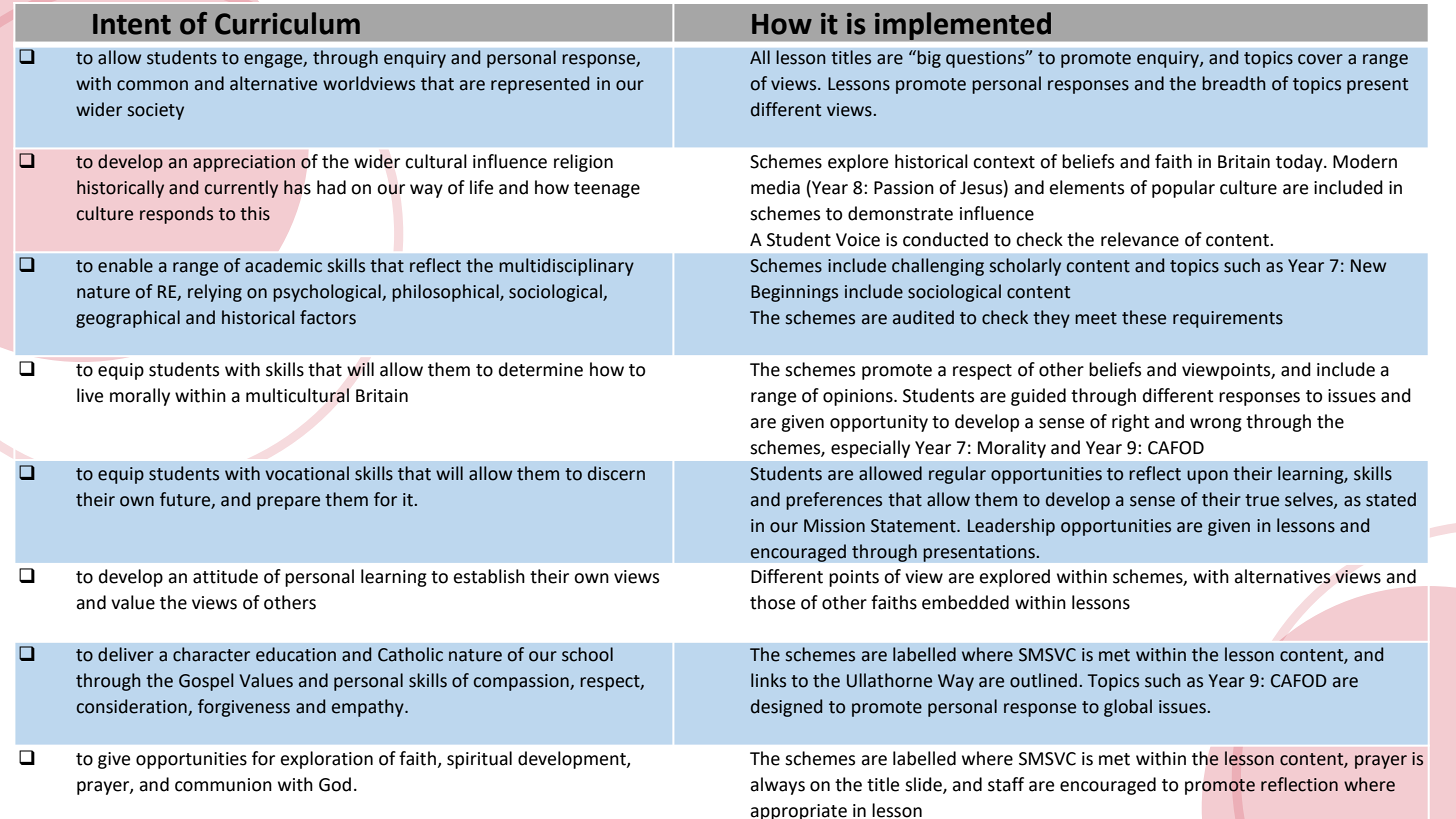 Image resolution: width=1456 pixels, height=819 pixels. What do you see at coordinates (225, 576) in the screenshot?
I see `attitude` at bounding box center [225, 576].
